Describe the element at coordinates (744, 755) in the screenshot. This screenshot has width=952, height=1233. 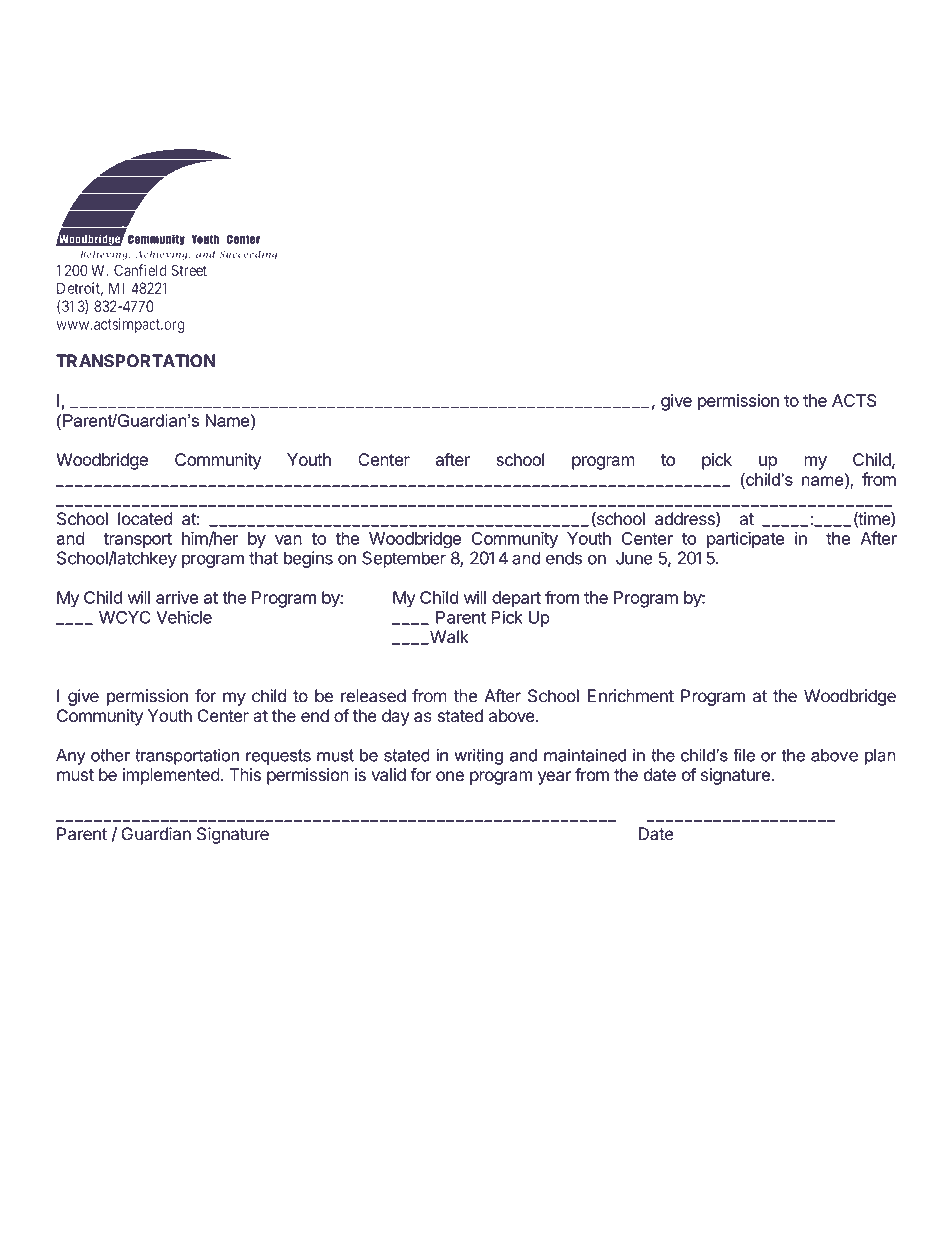
I see `file` at that location.
